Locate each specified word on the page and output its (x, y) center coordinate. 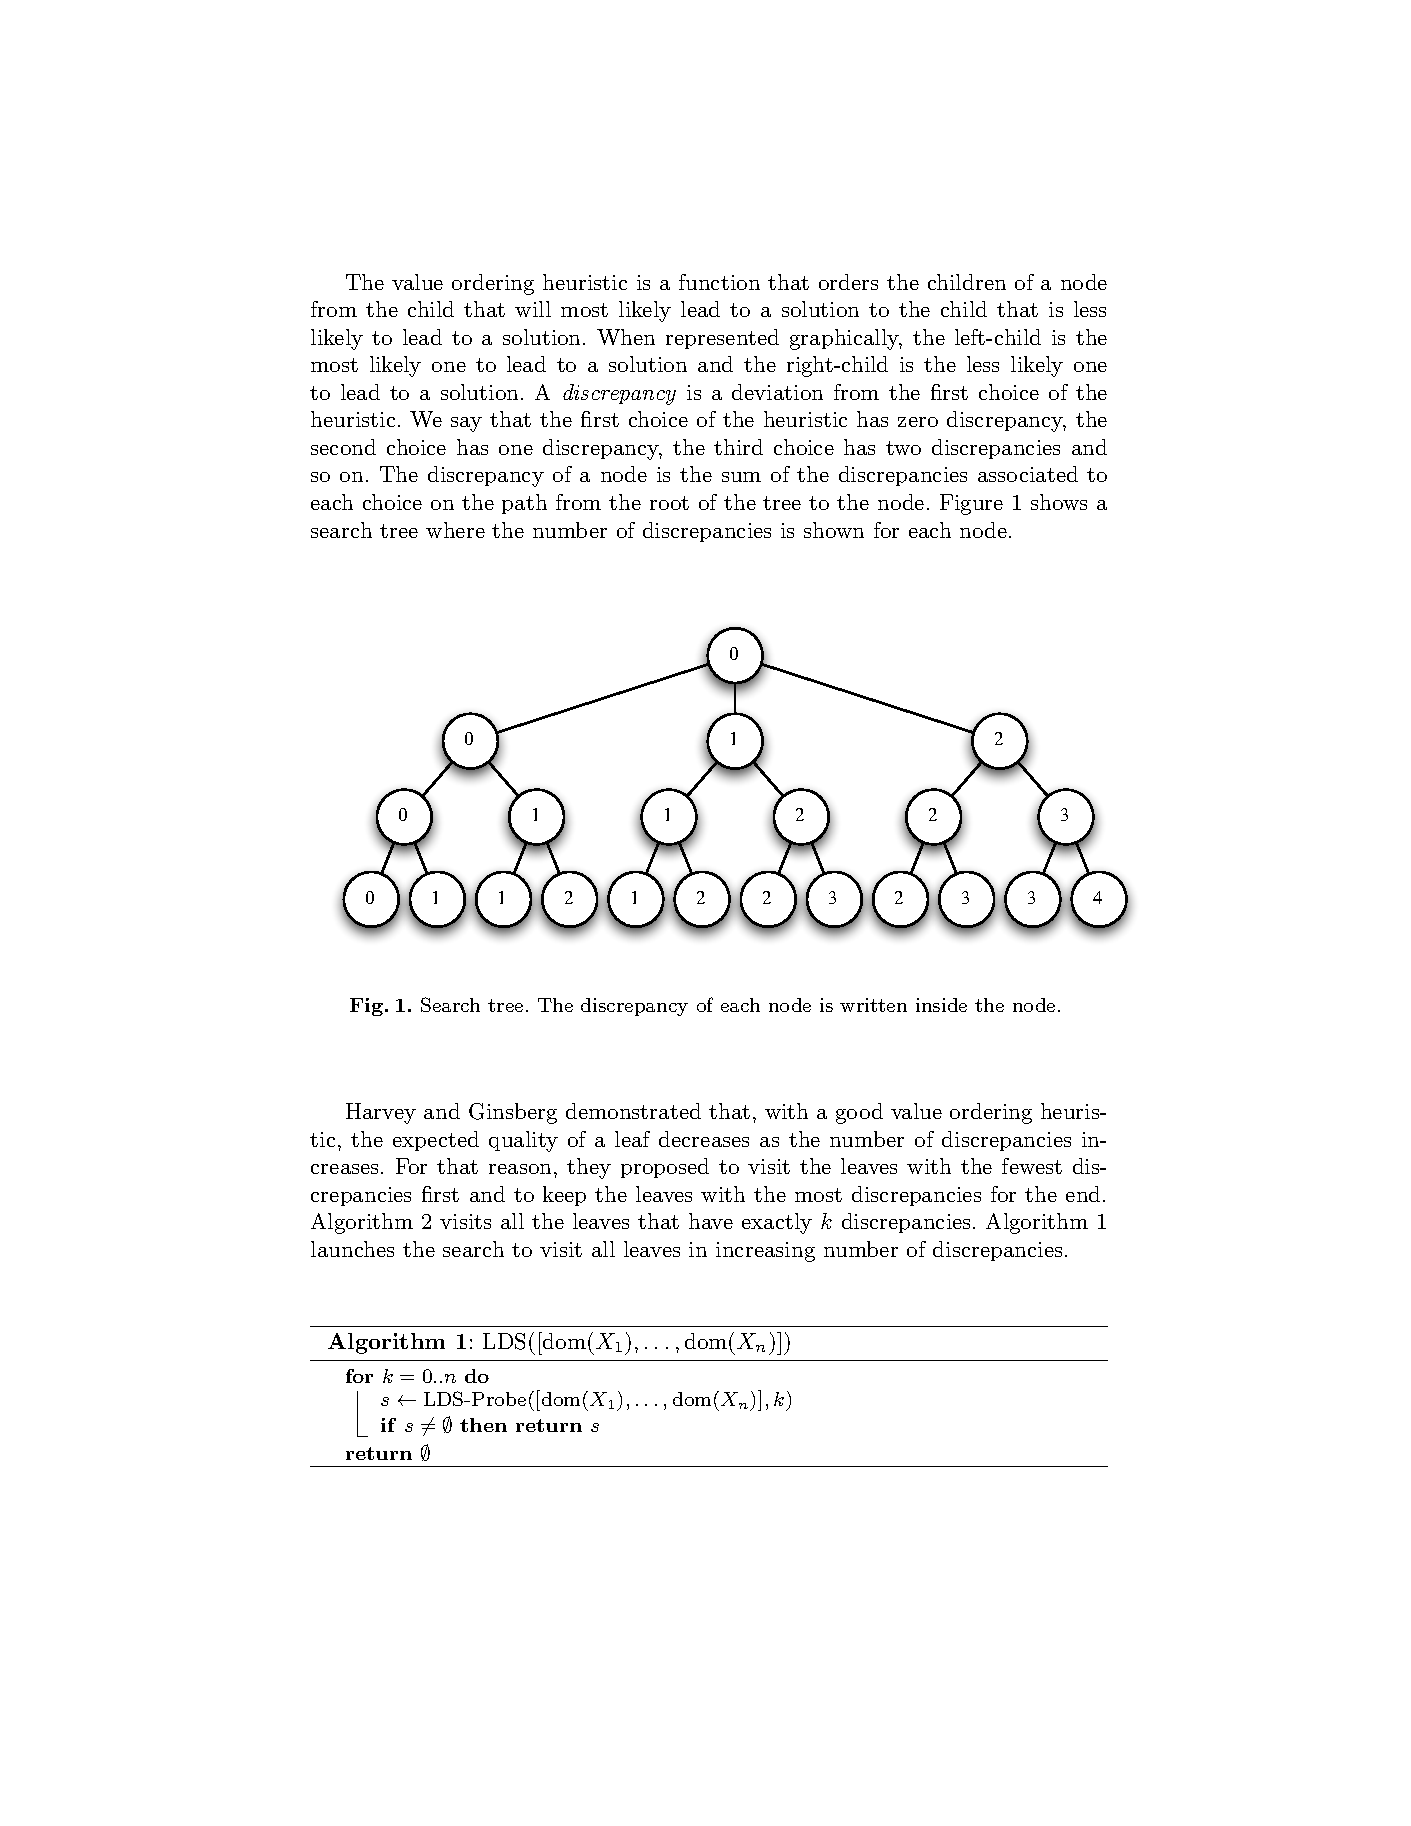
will (533, 309)
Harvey (381, 1113)
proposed (665, 1168)
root (669, 503)
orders (848, 282)
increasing (765, 1252)
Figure (971, 504)
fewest (1032, 1166)
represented (722, 339)
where (455, 530)
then (483, 1425)
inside (941, 1005)
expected (436, 1141)
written (873, 1005)
